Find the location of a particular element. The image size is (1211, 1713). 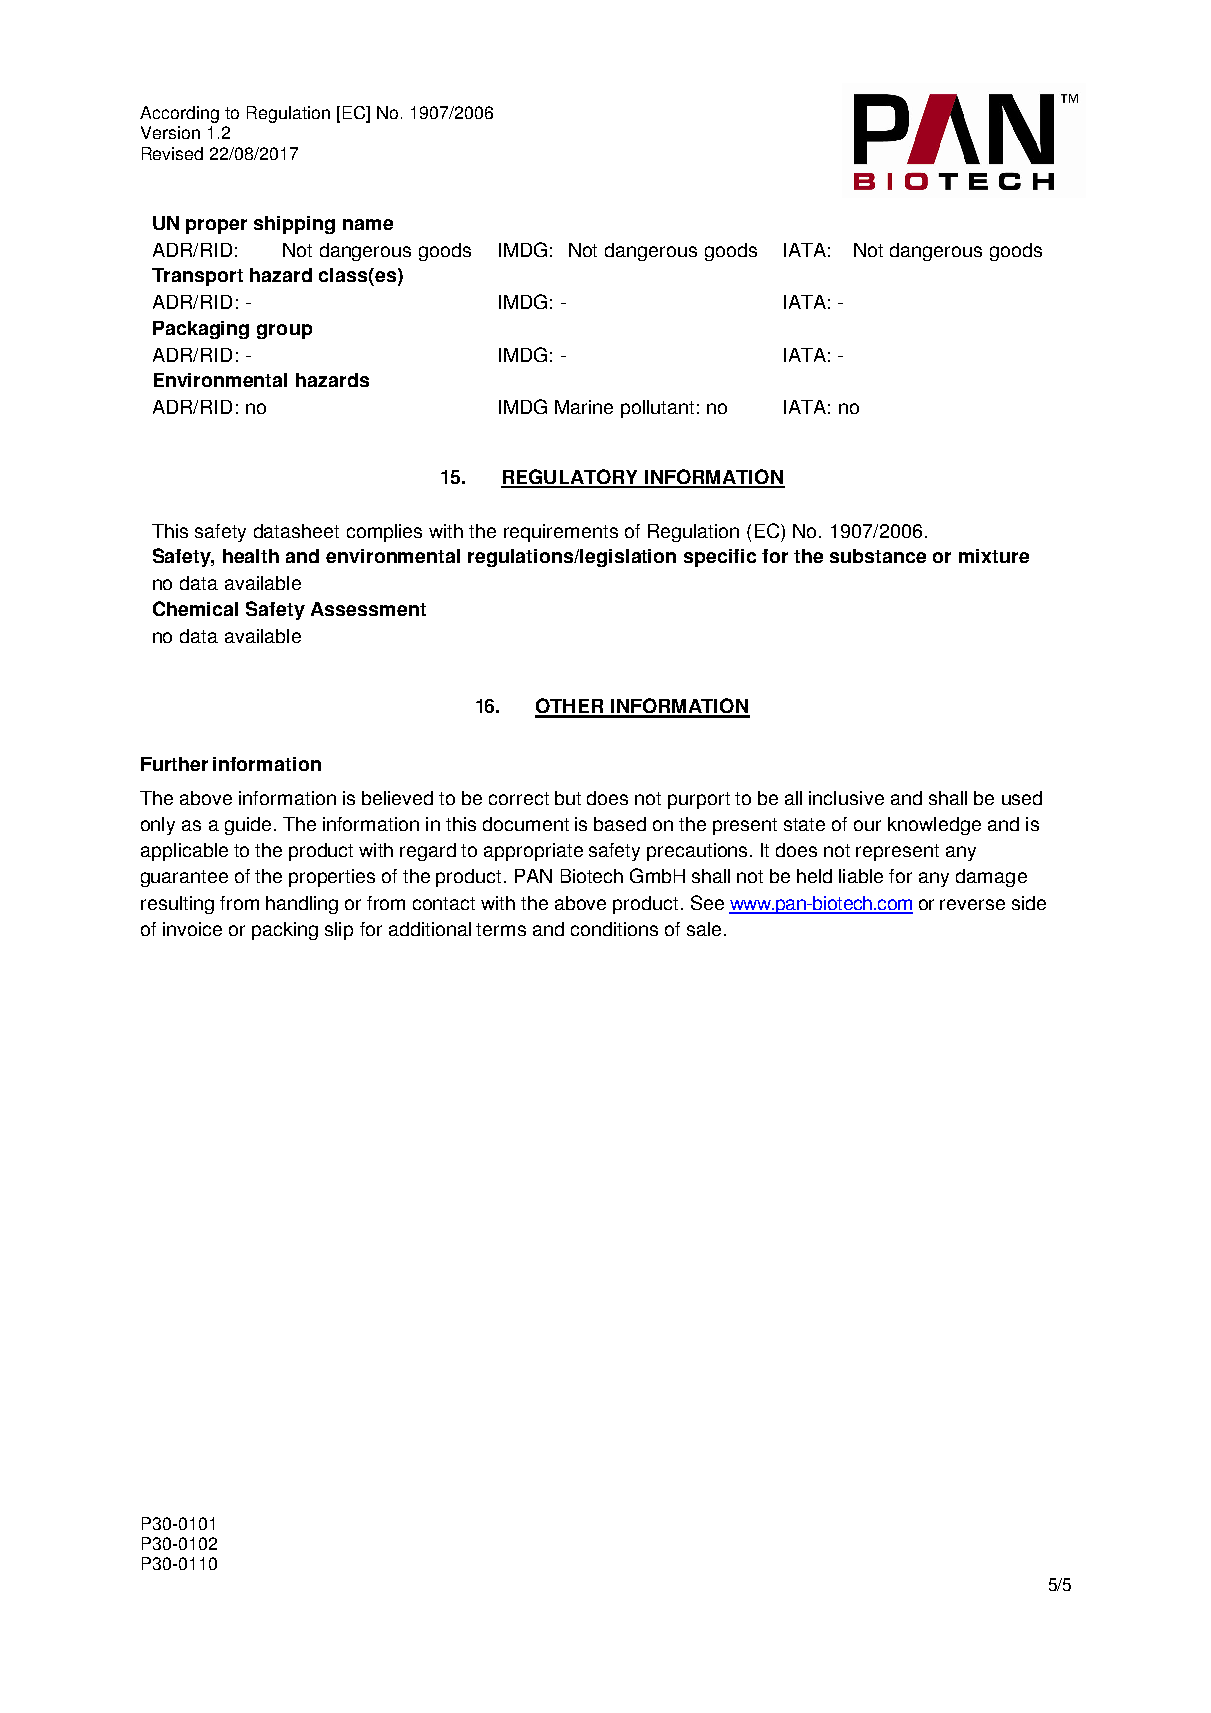

name is located at coordinates (368, 224).
